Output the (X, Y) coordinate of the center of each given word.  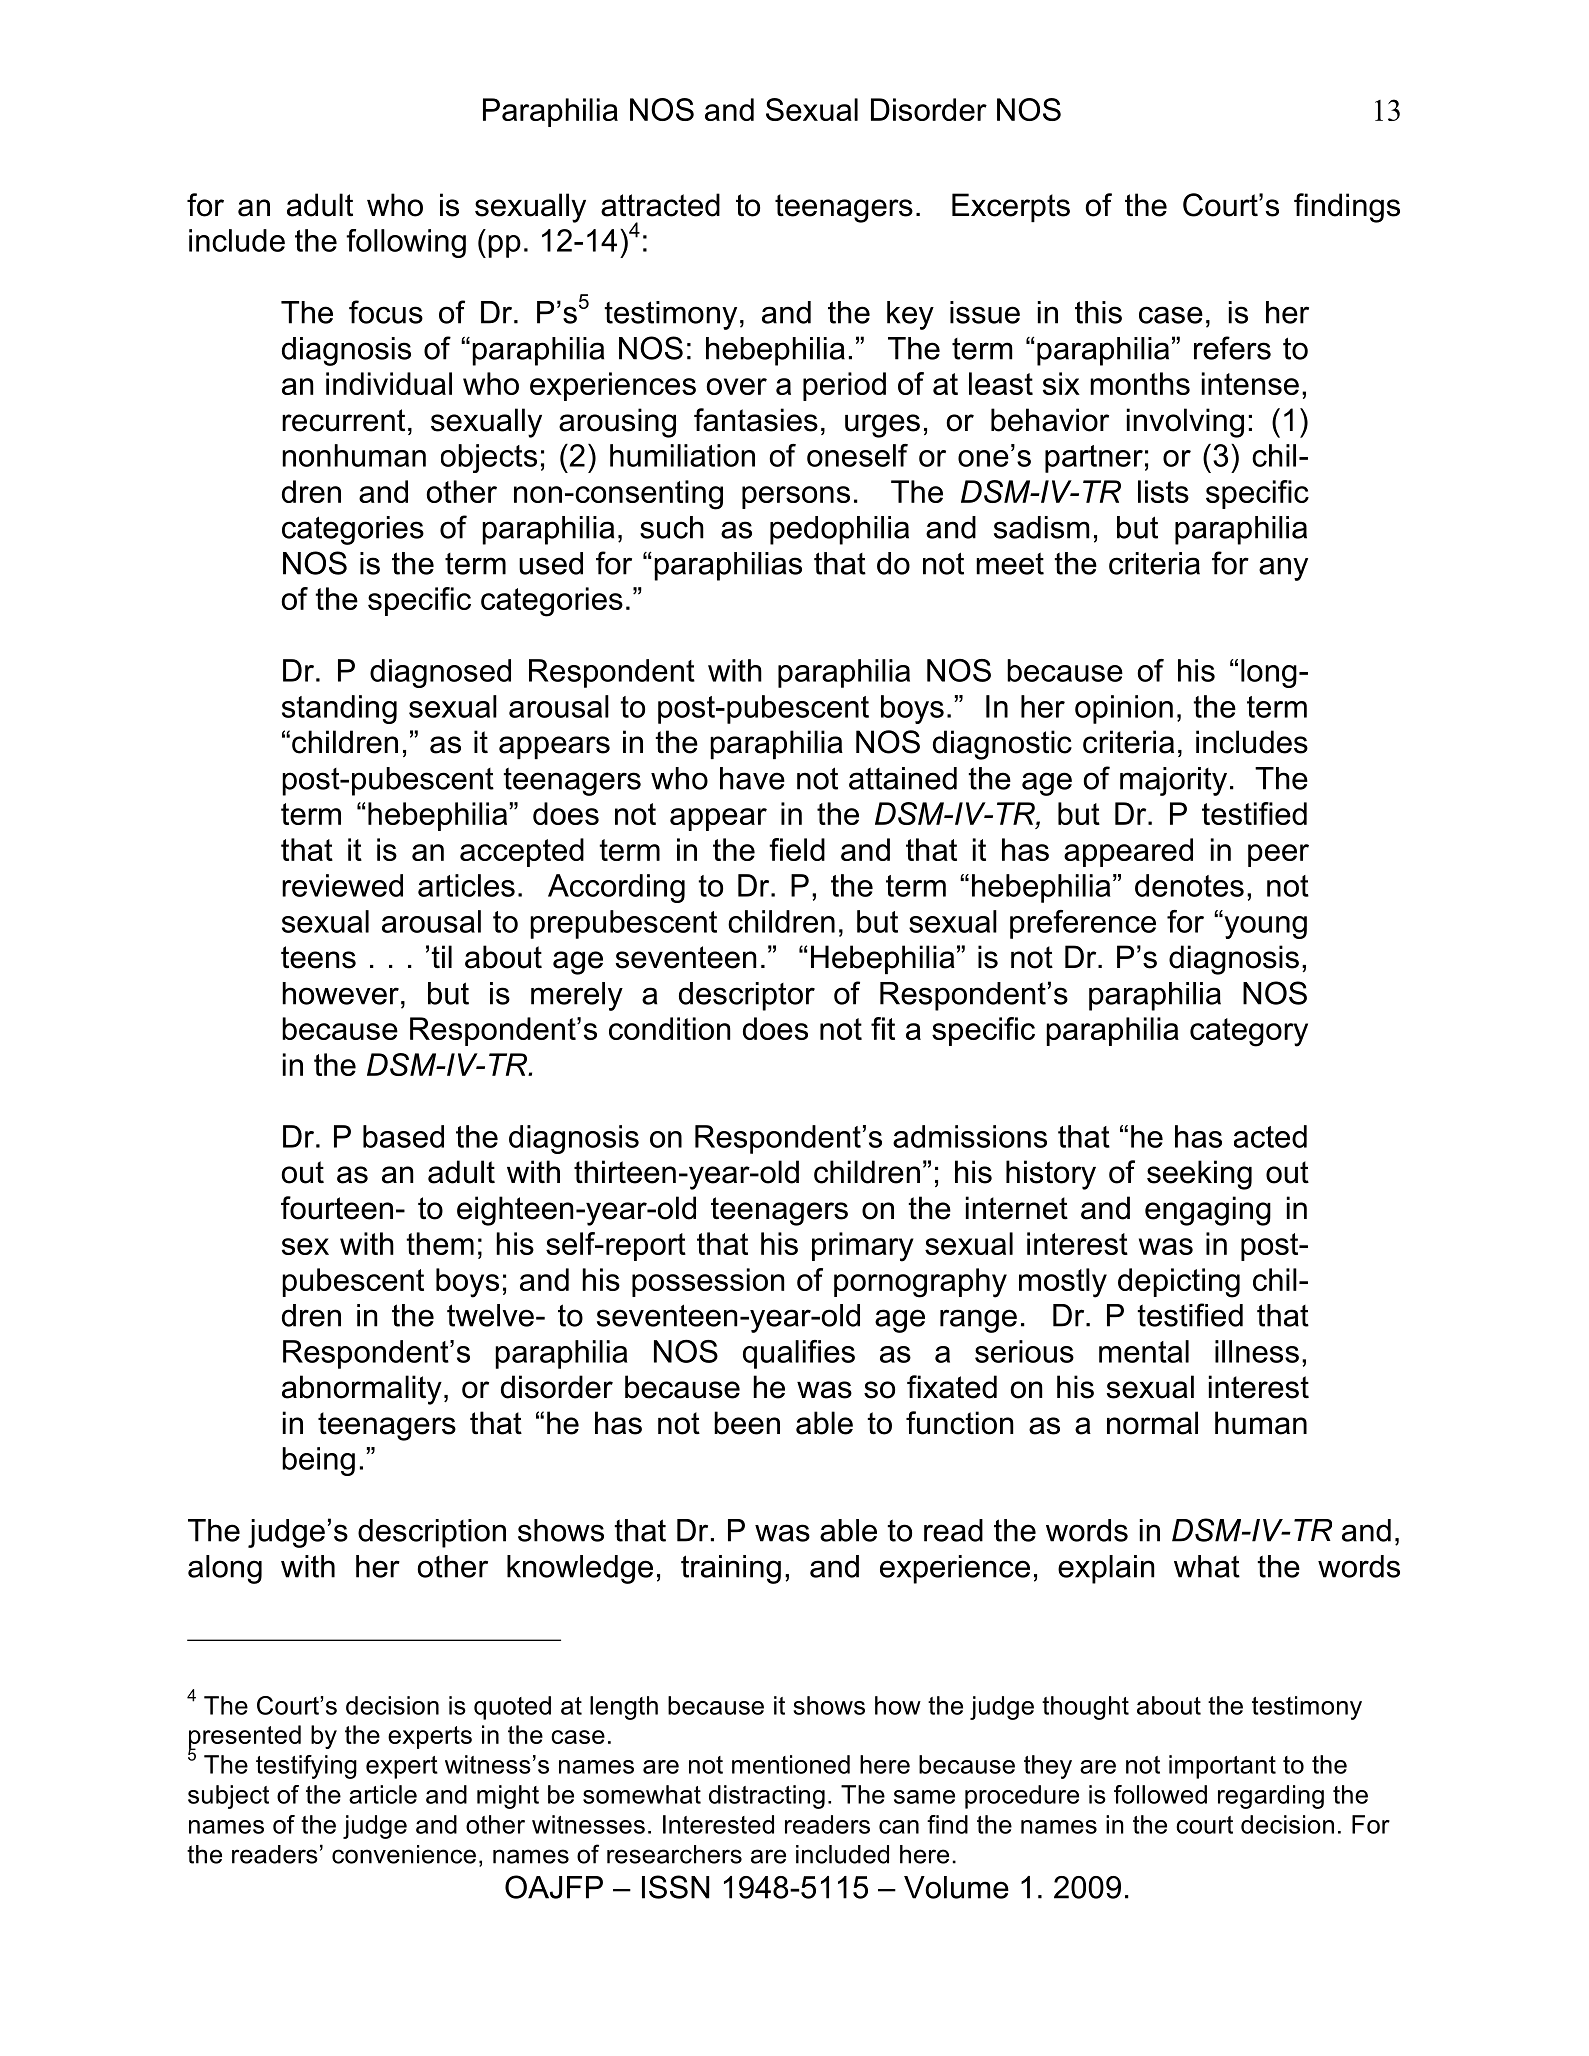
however (340, 993)
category (1249, 1032)
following (406, 243)
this (1098, 312)
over (736, 386)
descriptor (747, 996)
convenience (404, 1854)
